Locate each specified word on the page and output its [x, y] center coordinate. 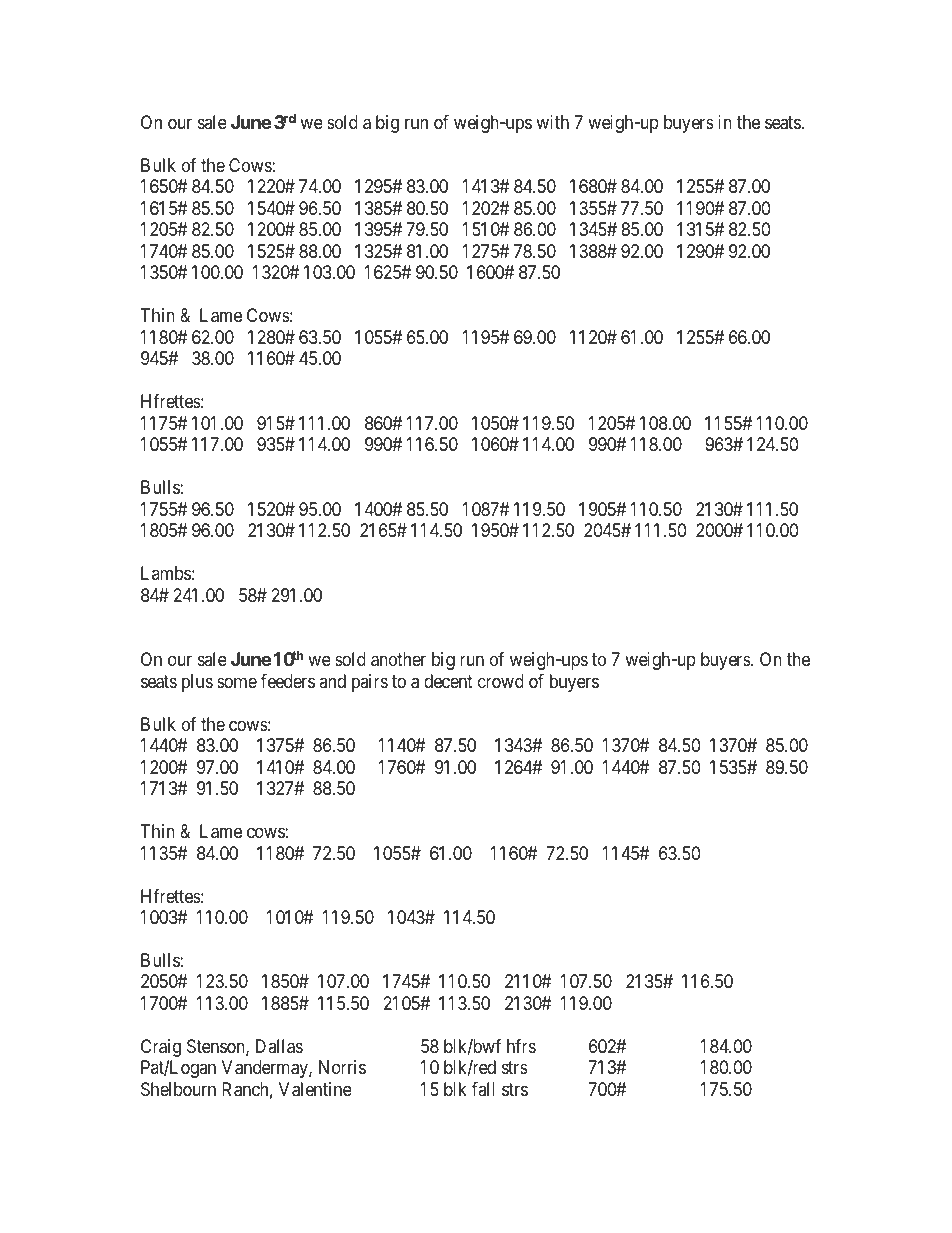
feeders [288, 681]
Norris [342, 1067]
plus [197, 683]
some [237, 682]
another [398, 659]
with [552, 122]
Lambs [166, 573]
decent [448, 681]
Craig [161, 1049]
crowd [501, 681]
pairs [370, 683]
